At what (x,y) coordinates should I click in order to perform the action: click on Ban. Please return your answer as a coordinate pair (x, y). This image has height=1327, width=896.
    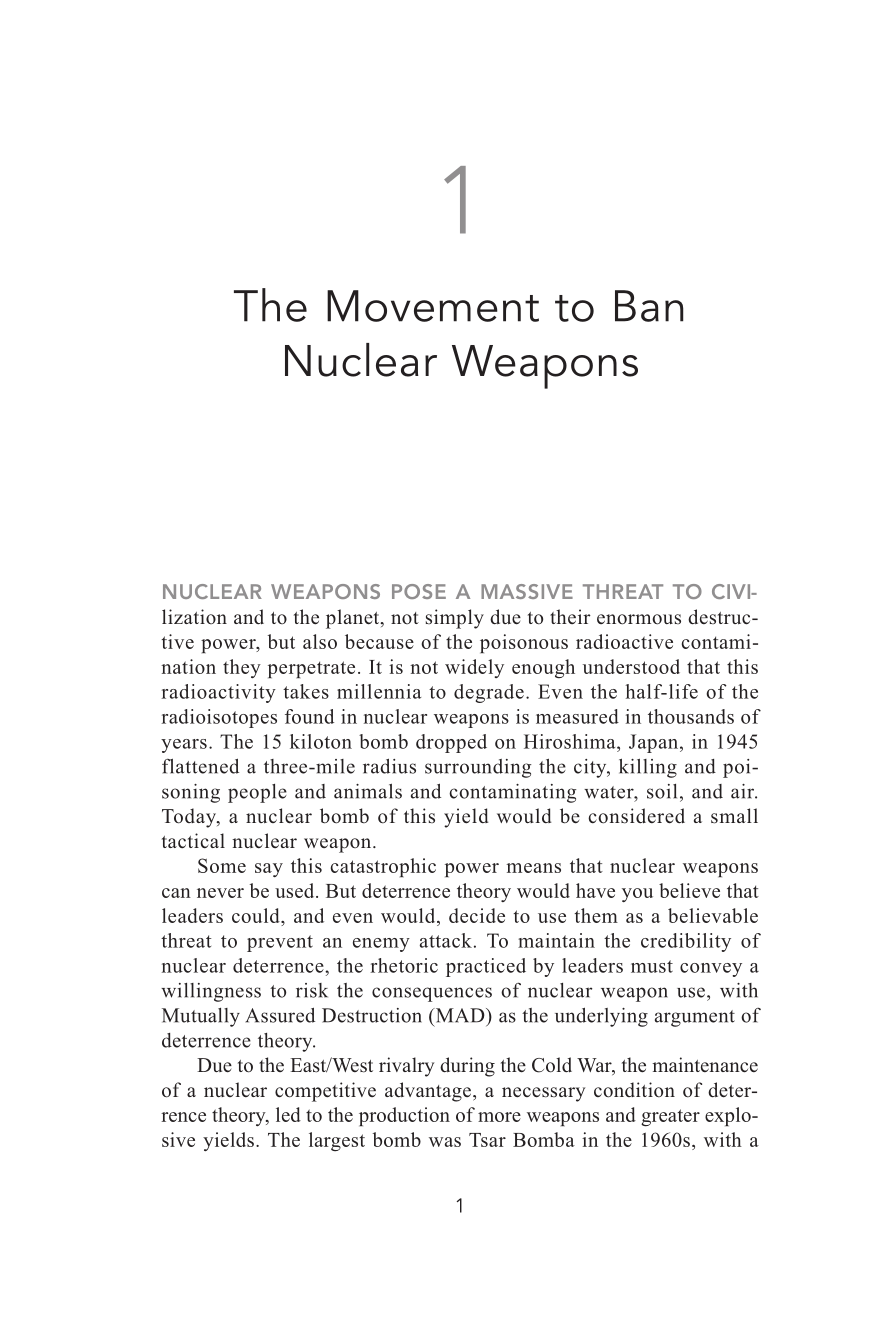
    Looking at the image, I should click on (649, 306).
